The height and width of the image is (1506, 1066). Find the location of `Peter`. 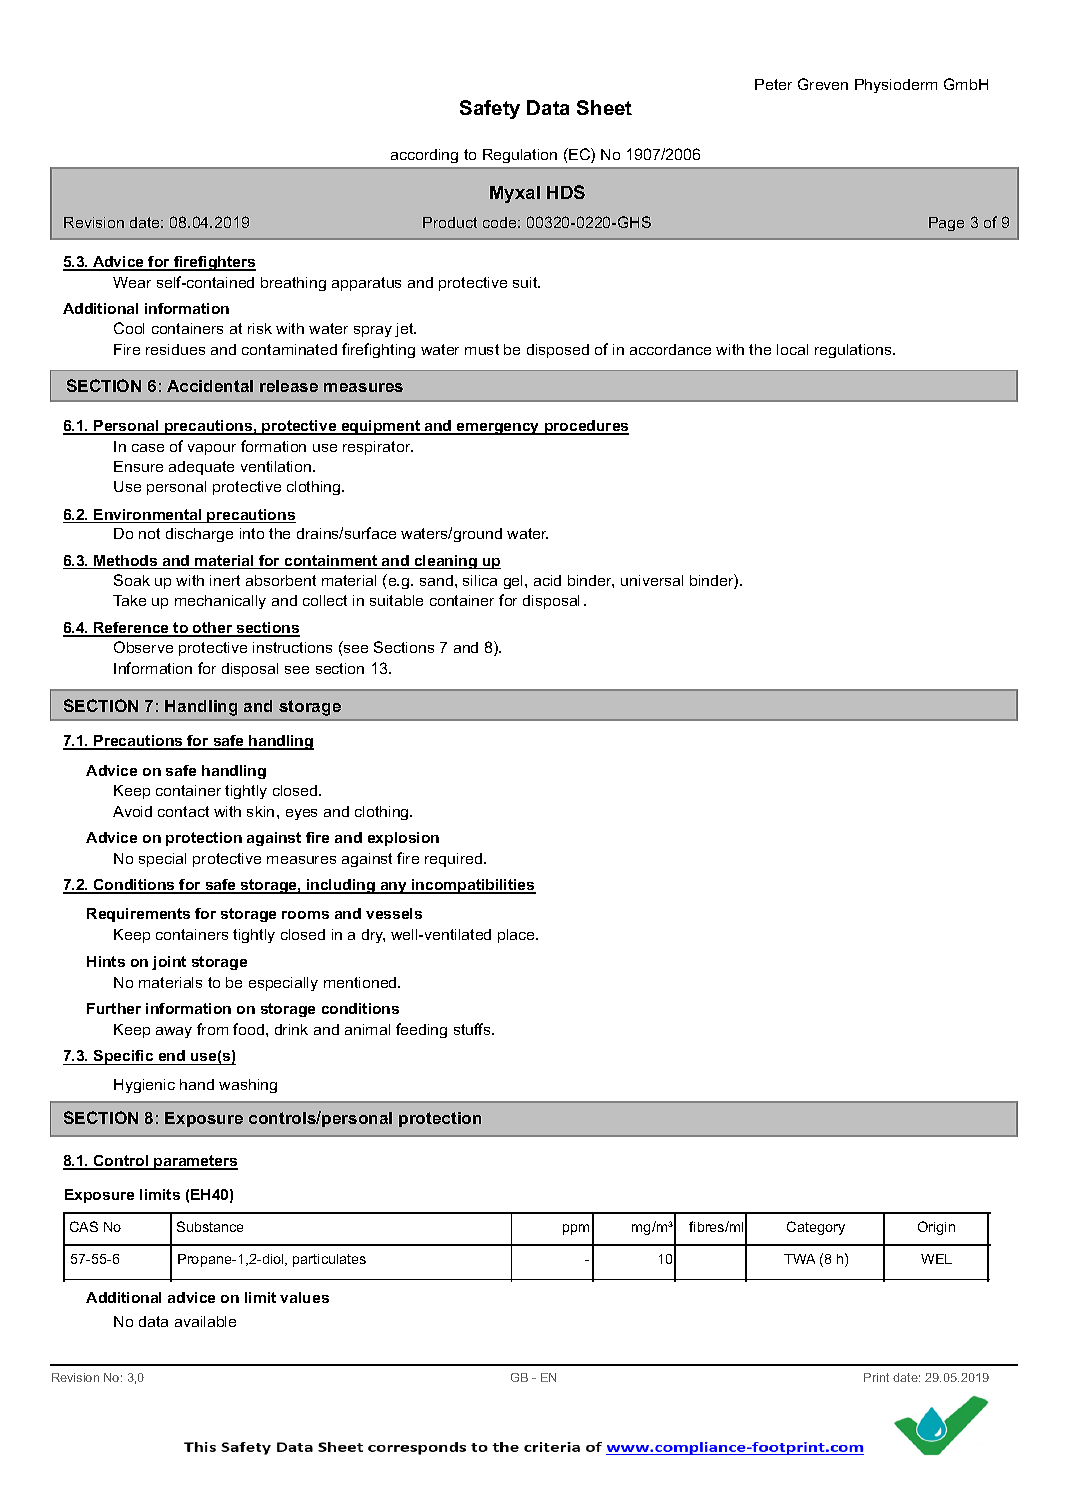

Peter is located at coordinates (773, 84).
